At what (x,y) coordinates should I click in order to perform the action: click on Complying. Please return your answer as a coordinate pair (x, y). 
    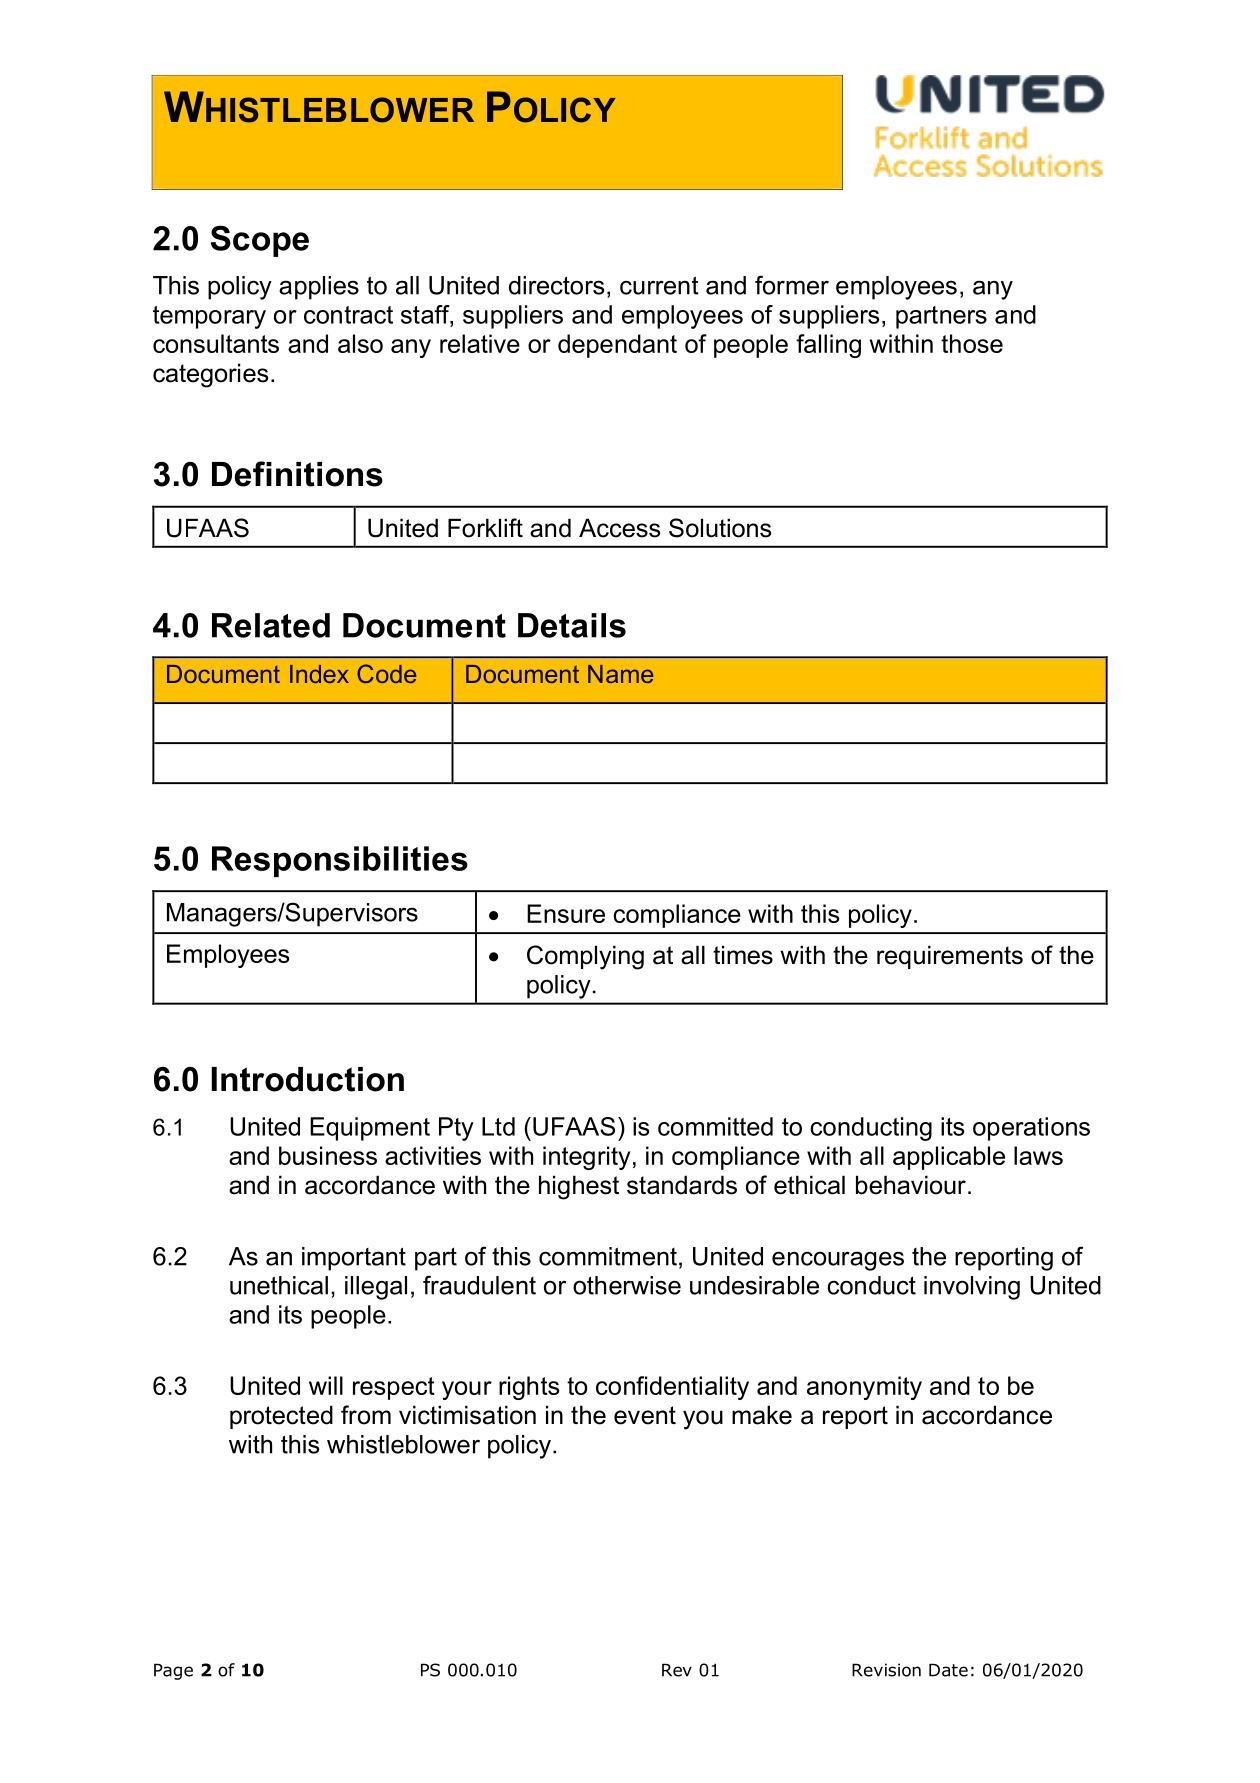
    Looking at the image, I should click on (585, 957).
